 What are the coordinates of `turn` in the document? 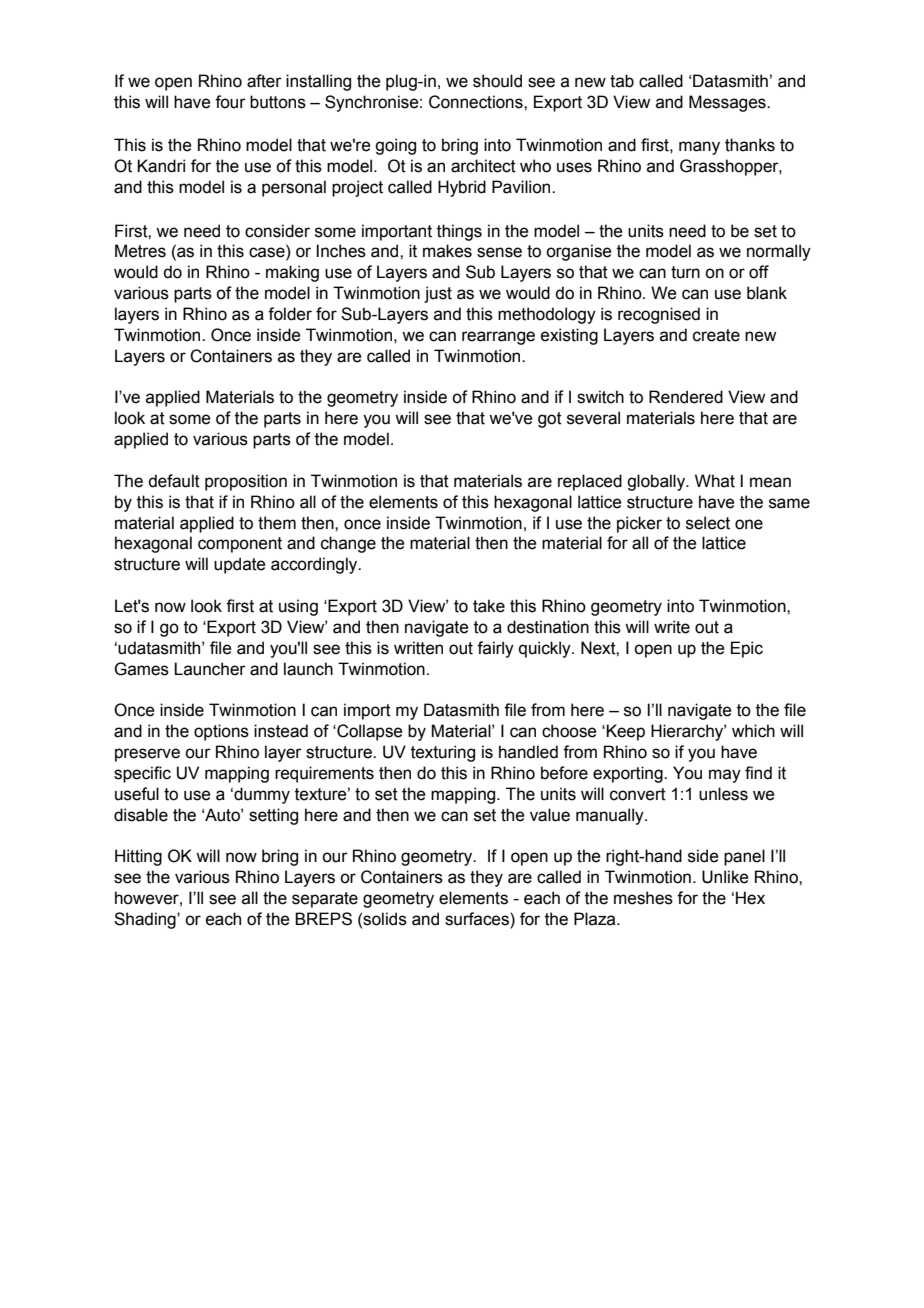 It's located at (685, 272).
